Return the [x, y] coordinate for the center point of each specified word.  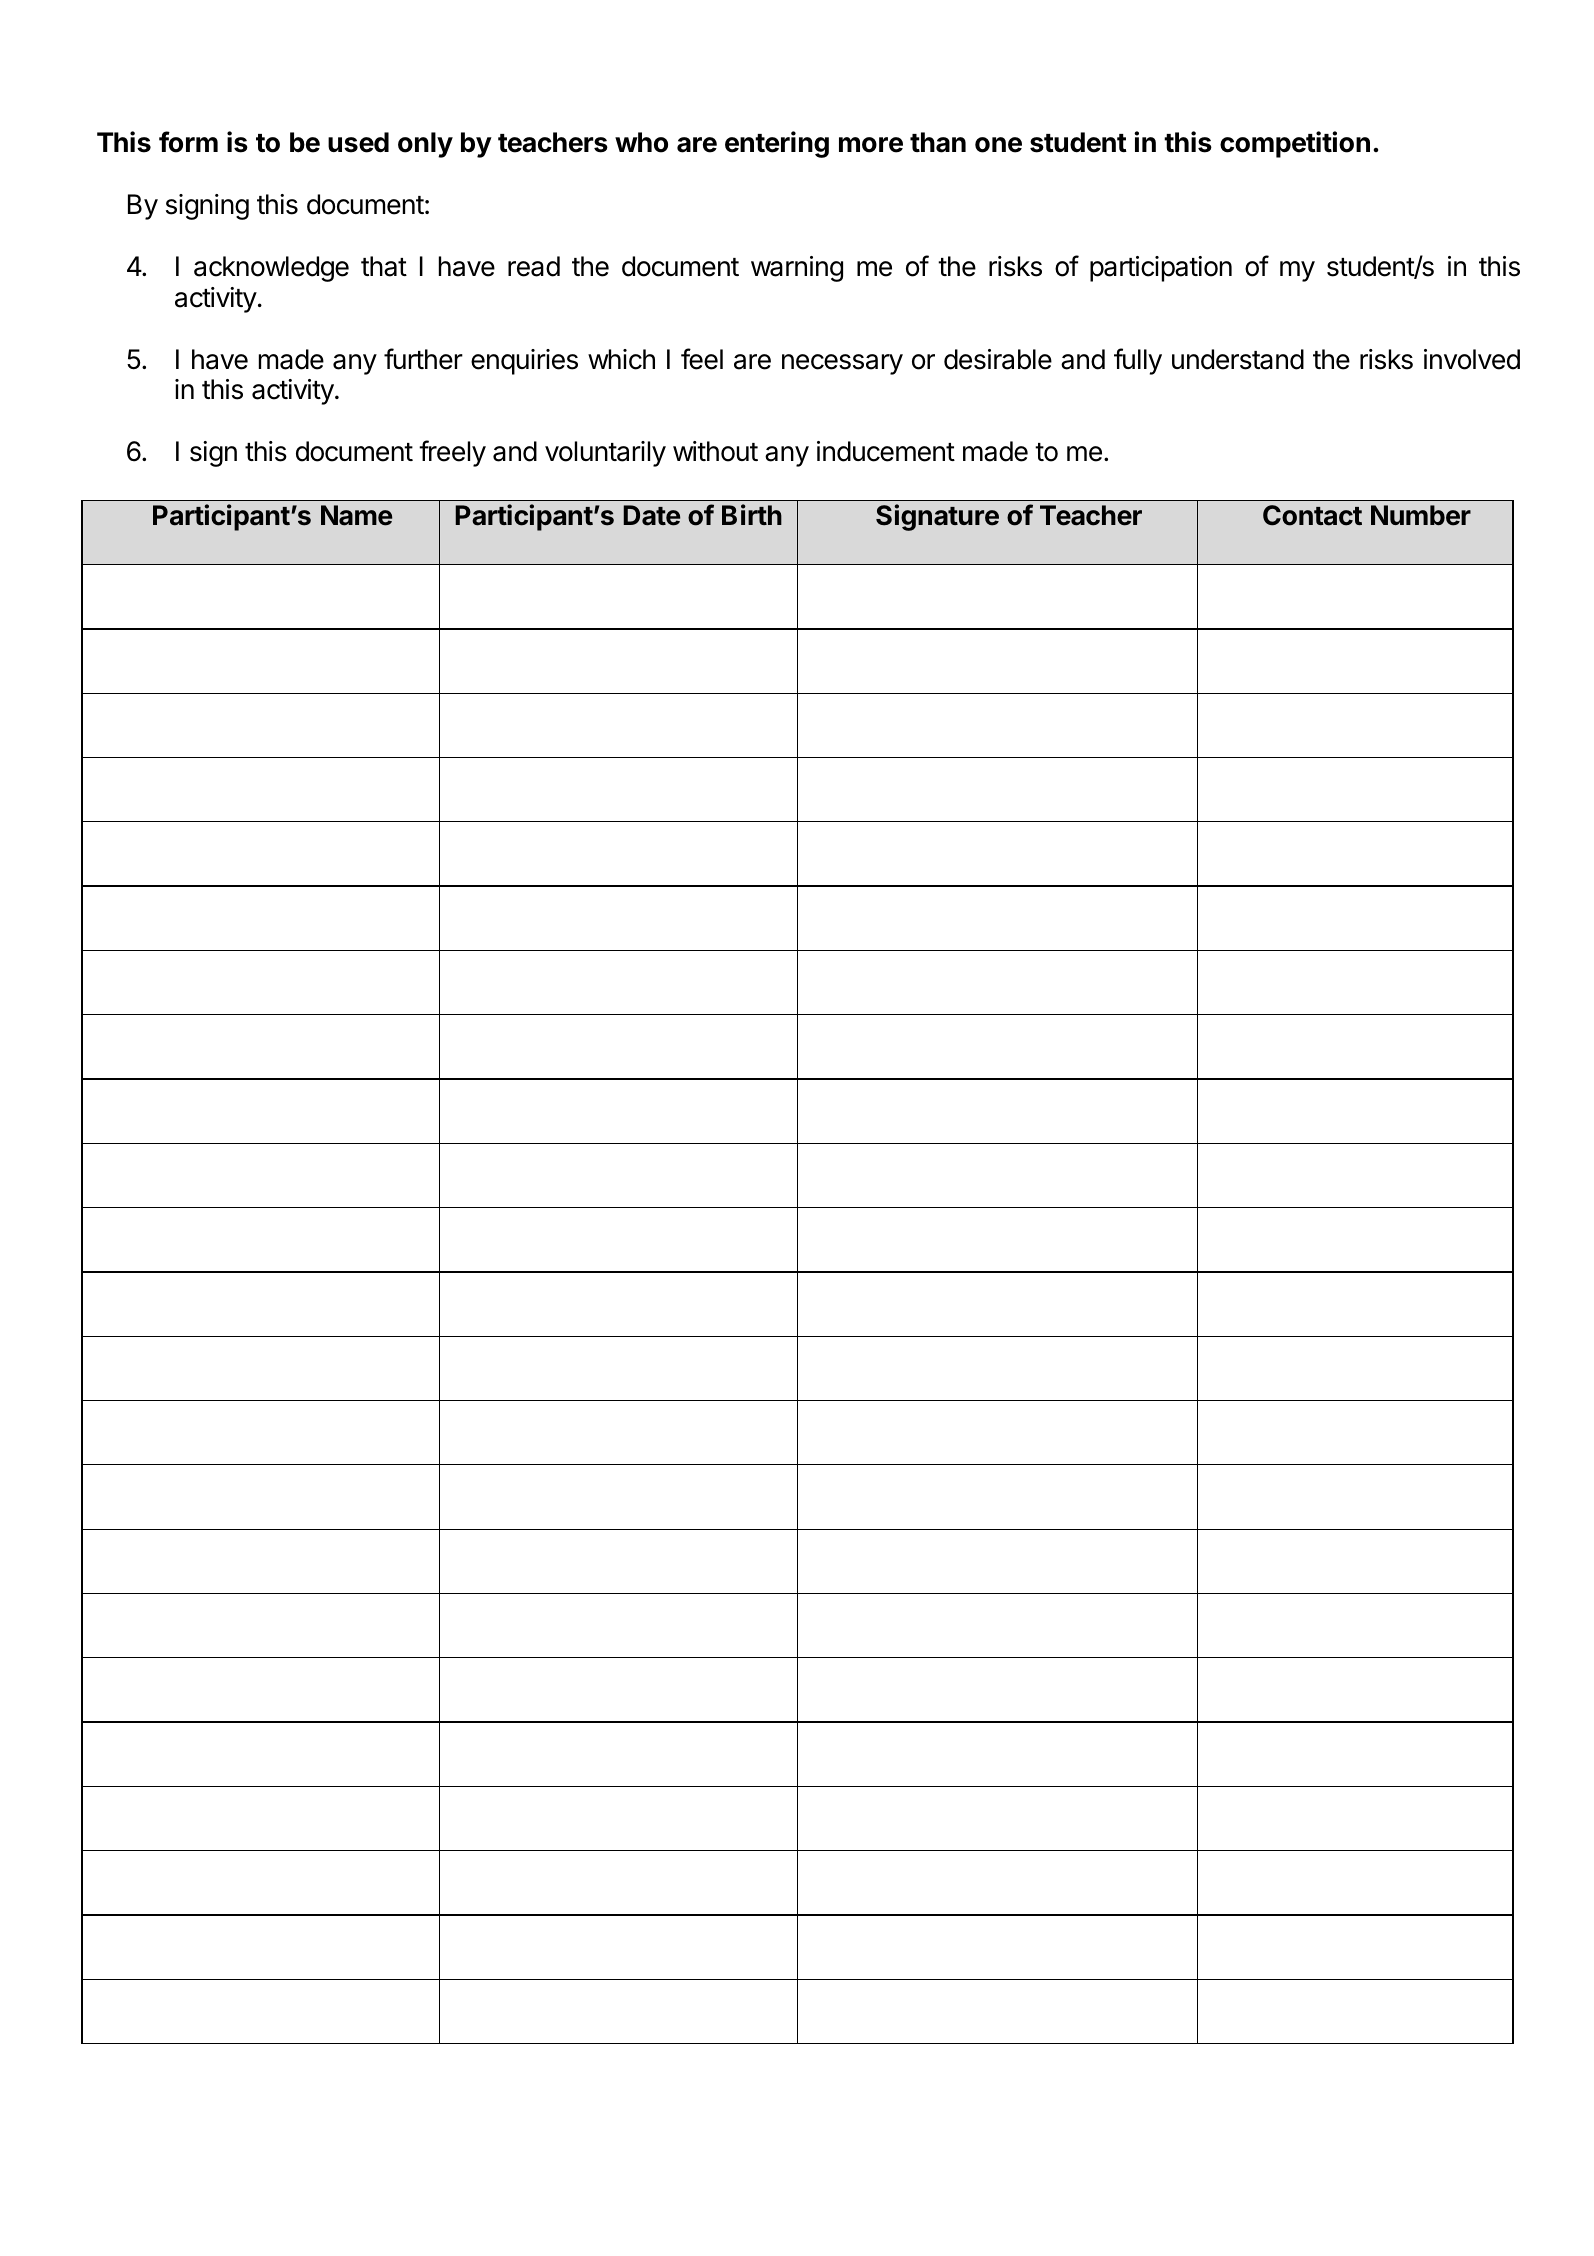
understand [1238, 359]
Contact [1312, 515]
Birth [752, 514]
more [871, 145]
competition [1295, 144]
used [358, 142]
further [423, 359]
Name [356, 515]
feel [702, 359]
